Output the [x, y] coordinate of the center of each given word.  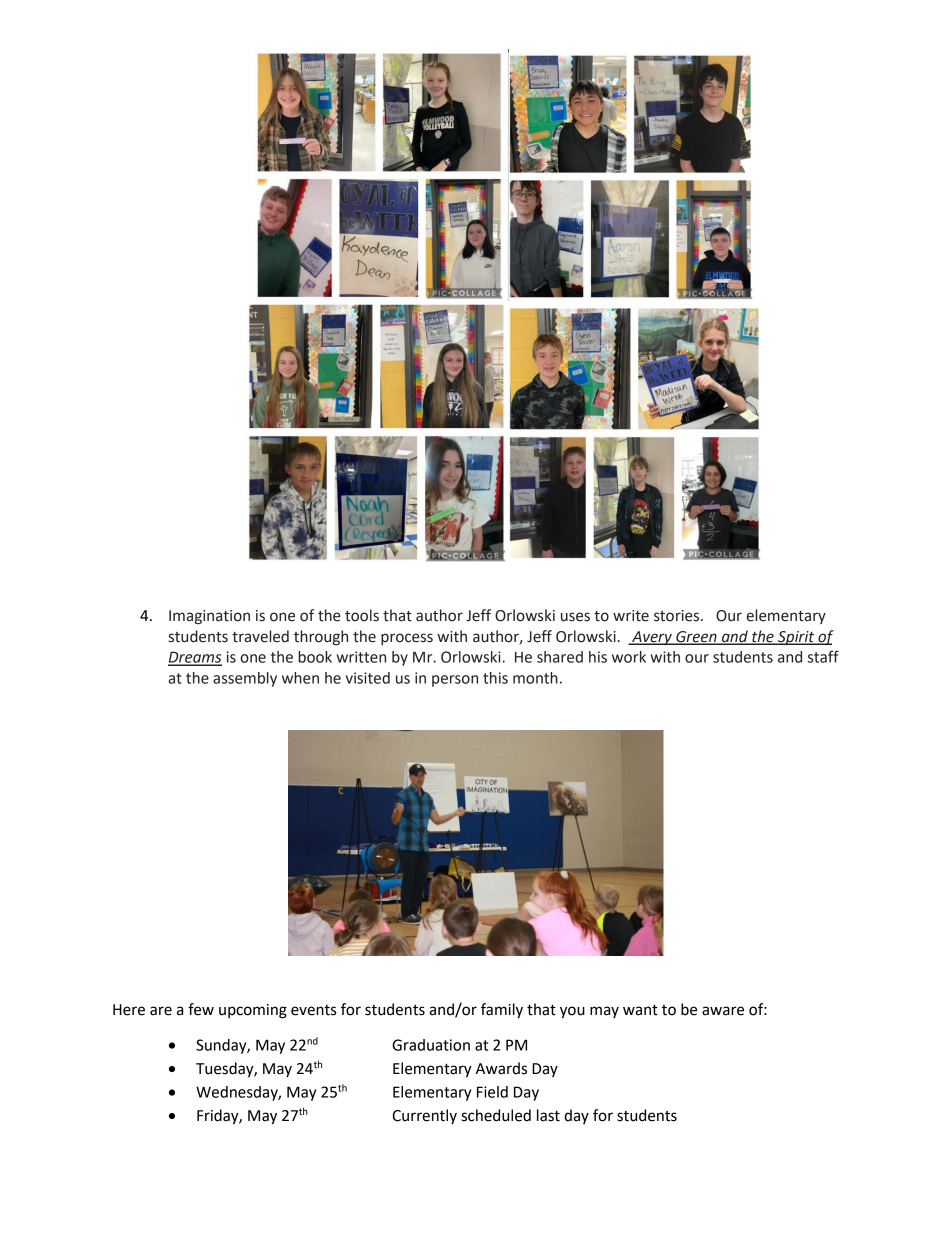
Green [696, 637]
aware [723, 1011]
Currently [424, 1116]
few [201, 1009]
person [455, 681]
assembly [245, 679]
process [407, 639]
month [535, 678]
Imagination [209, 617]
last [548, 1115]
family [502, 1011]
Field [492, 1092]
